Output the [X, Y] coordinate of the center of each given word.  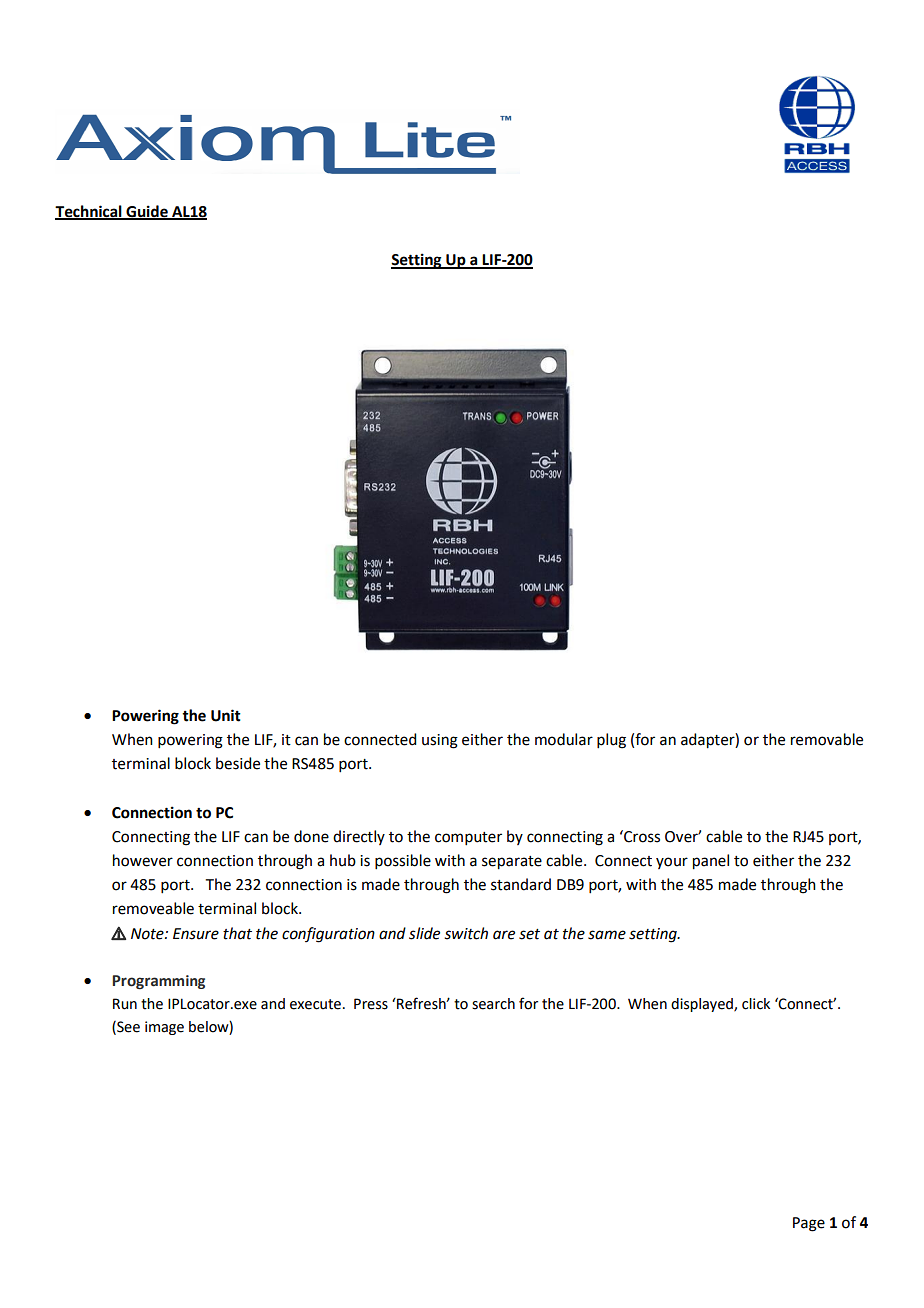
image [164, 1028]
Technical [89, 212]
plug [611, 741]
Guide [147, 212]
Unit [226, 715]
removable [827, 739]
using [440, 741]
